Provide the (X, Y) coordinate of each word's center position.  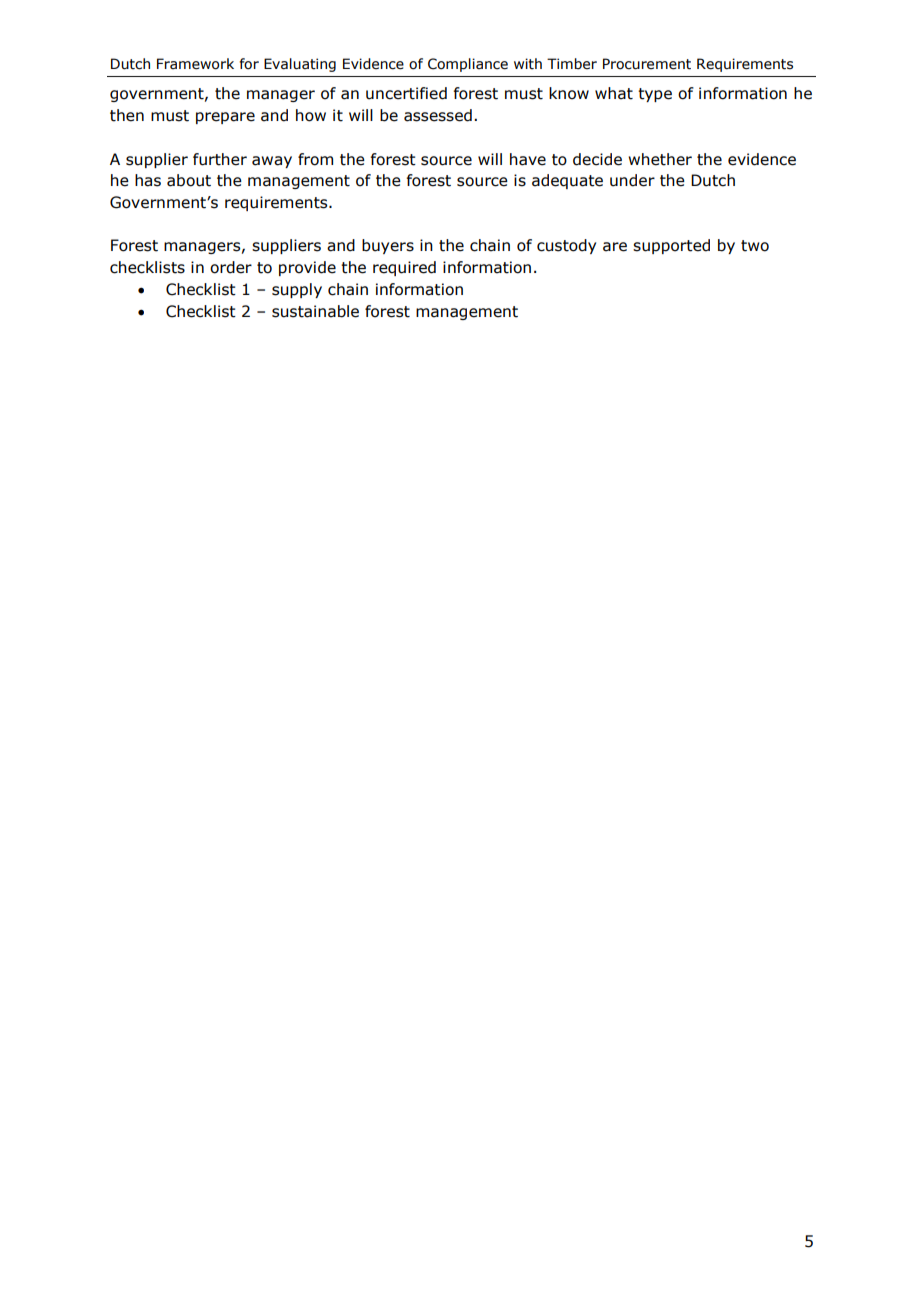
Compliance (468, 65)
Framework (195, 64)
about (189, 180)
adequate (567, 181)
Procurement (647, 64)
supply (297, 290)
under (632, 180)
